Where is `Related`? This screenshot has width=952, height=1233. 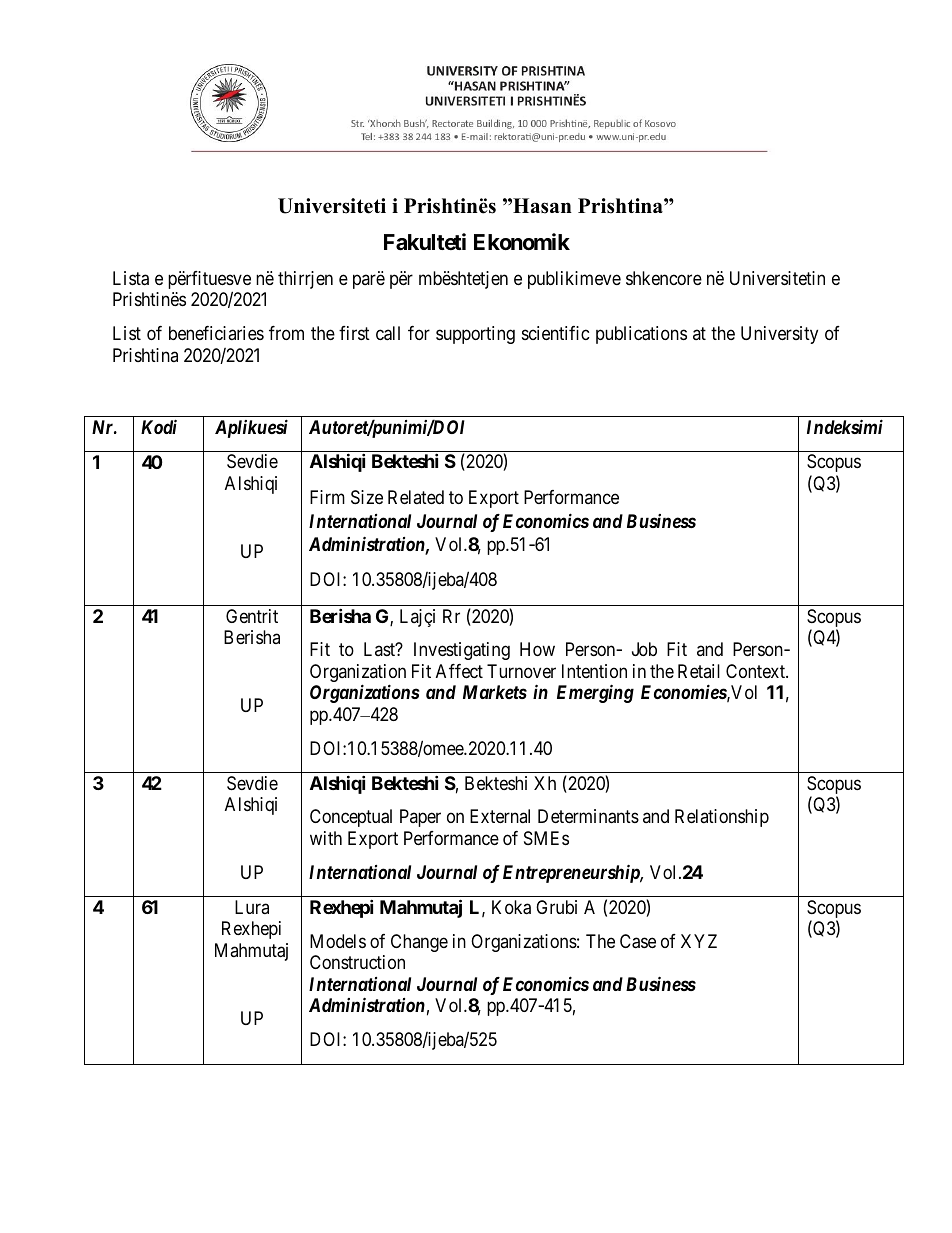 Related is located at coordinates (416, 497).
